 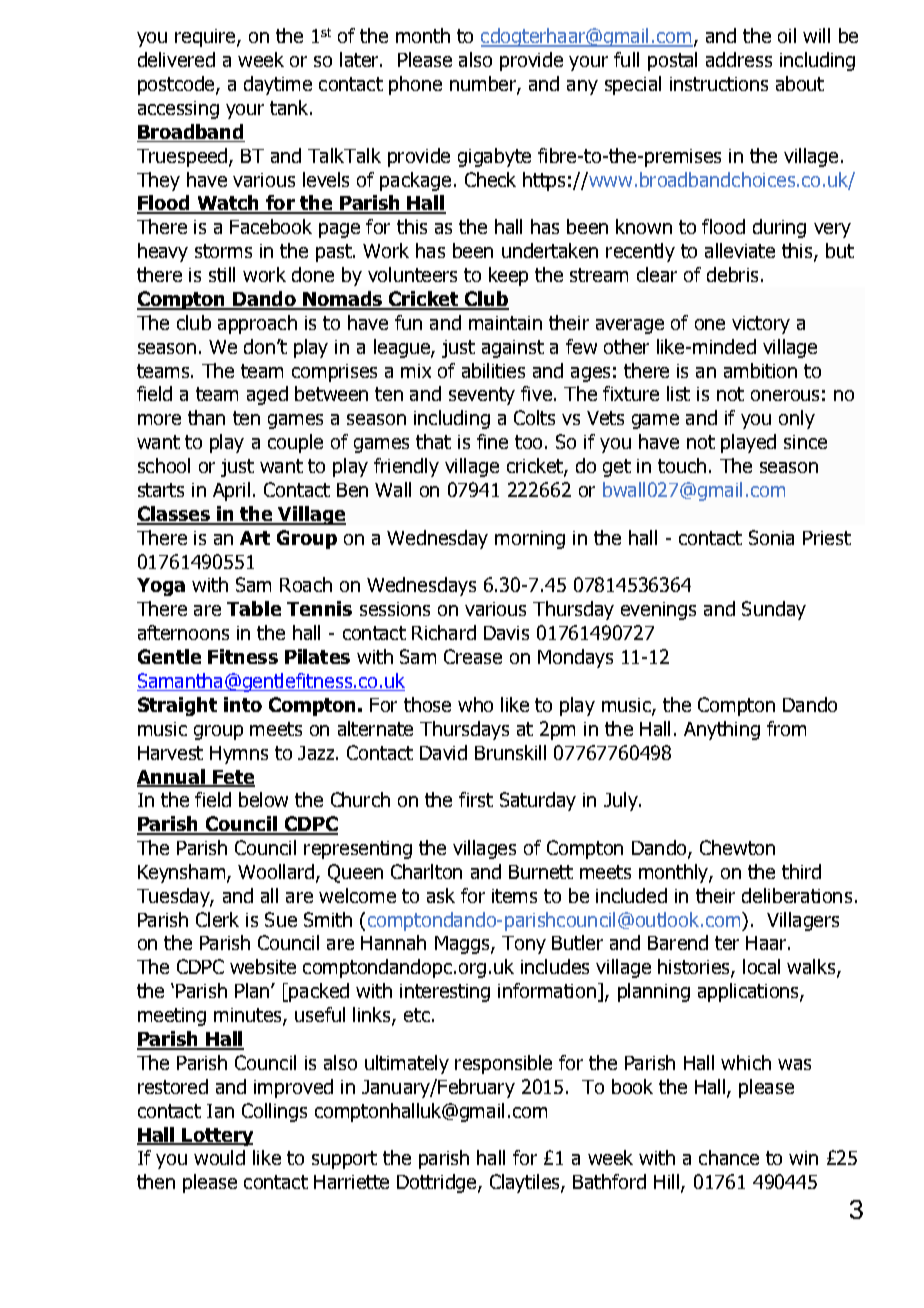 I want to click on than, so click(x=206, y=417).
